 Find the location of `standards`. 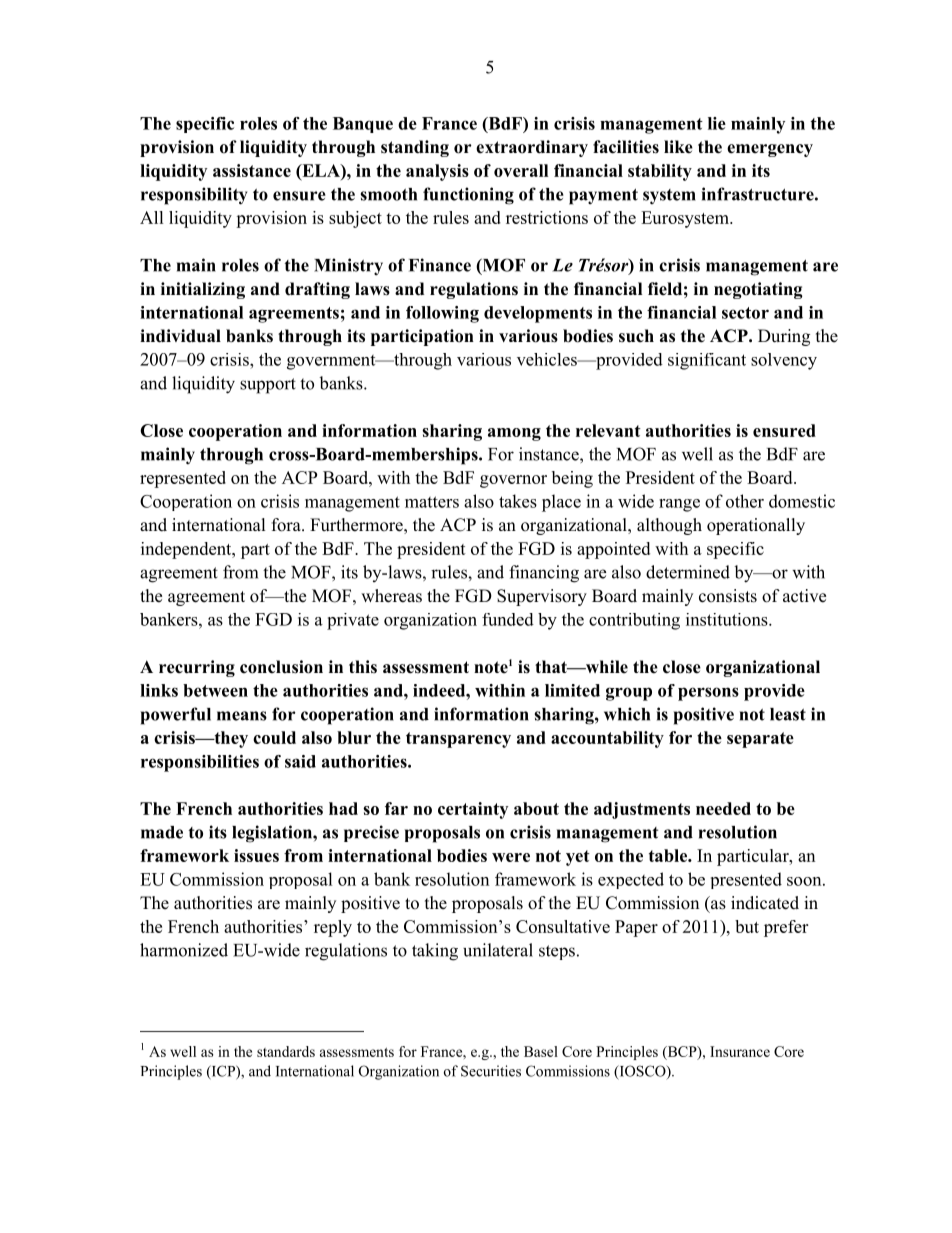

standards is located at coordinates (286, 1051).
